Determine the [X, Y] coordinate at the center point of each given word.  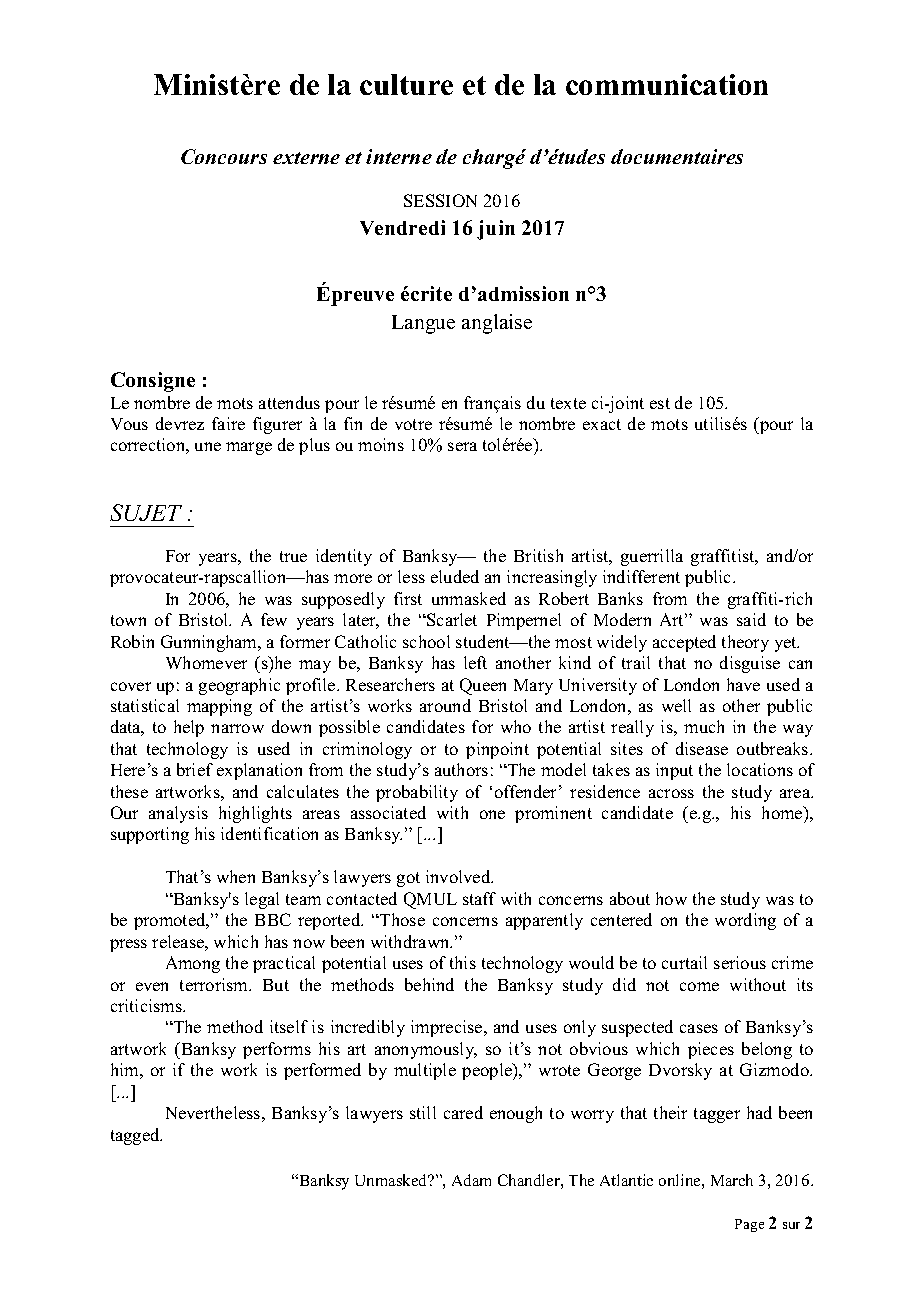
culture [406, 84]
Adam [471, 1180]
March [732, 1180]
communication [667, 84]
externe [306, 158]
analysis [178, 814]
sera [462, 446]
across [671, 793]
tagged [136, 1136]
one [492, 814]
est [660, 403]
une [208, 446]
